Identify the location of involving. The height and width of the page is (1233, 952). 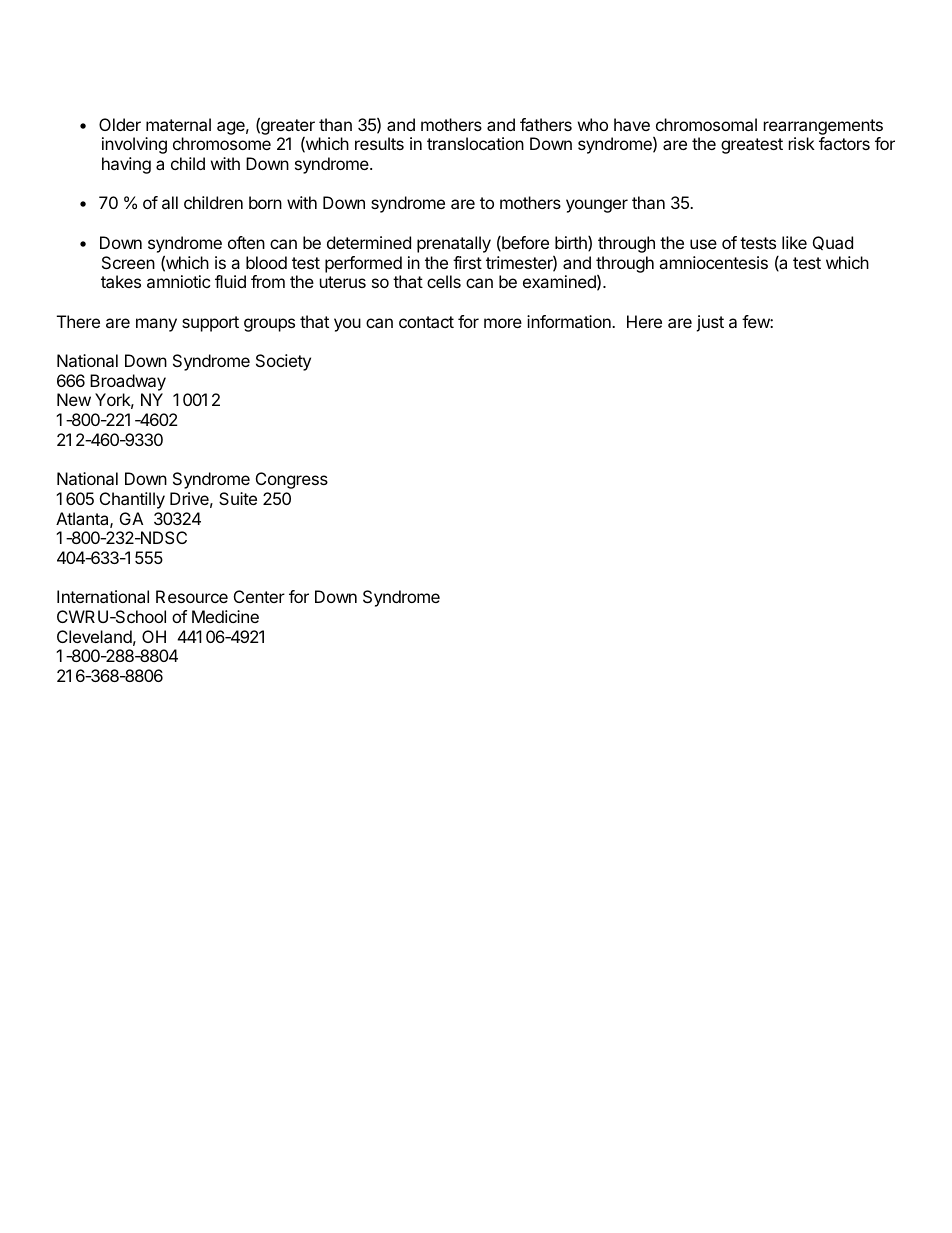
(134, 145).
